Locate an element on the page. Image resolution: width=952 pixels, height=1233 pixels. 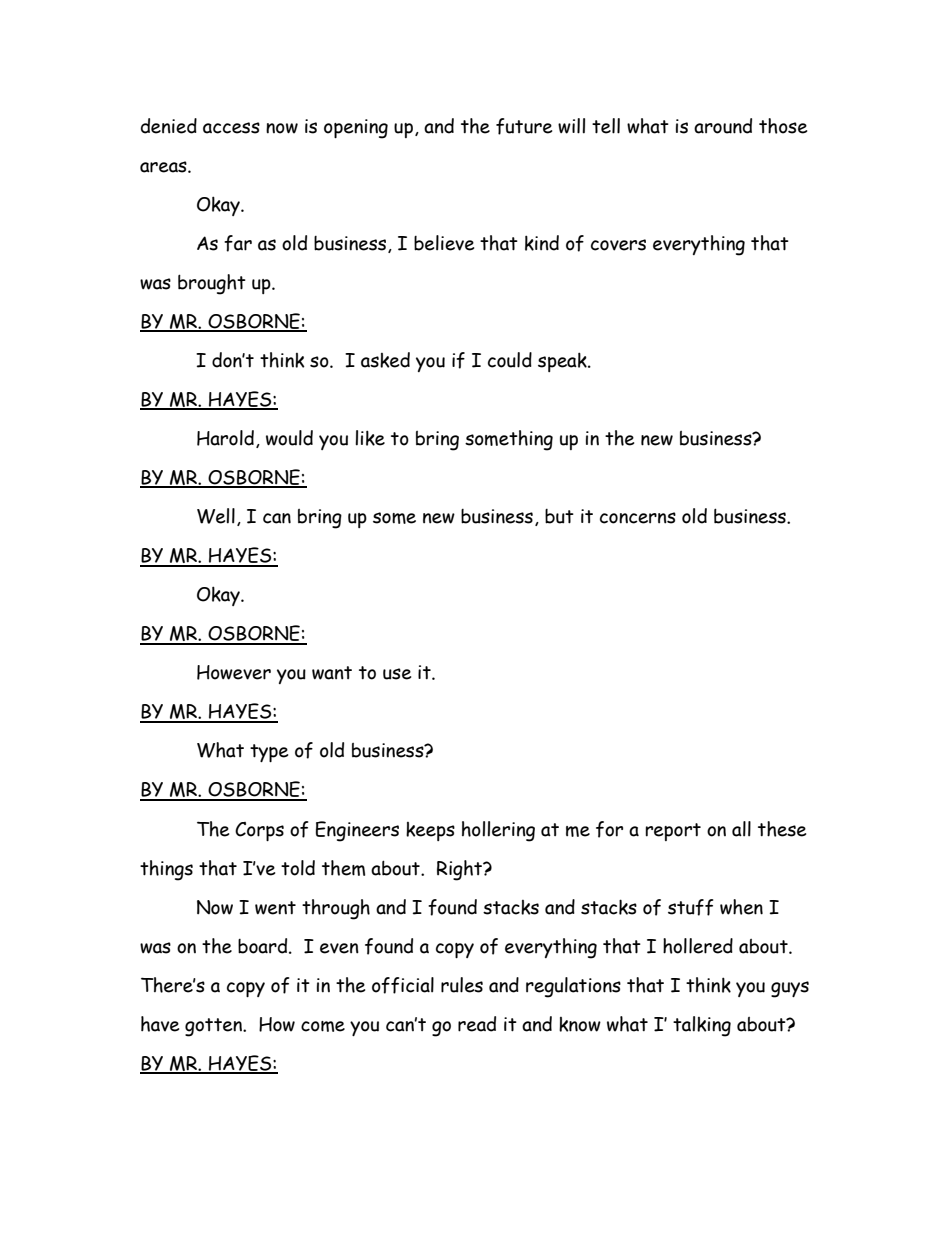
Harold is located at coordinates (225, 438).
